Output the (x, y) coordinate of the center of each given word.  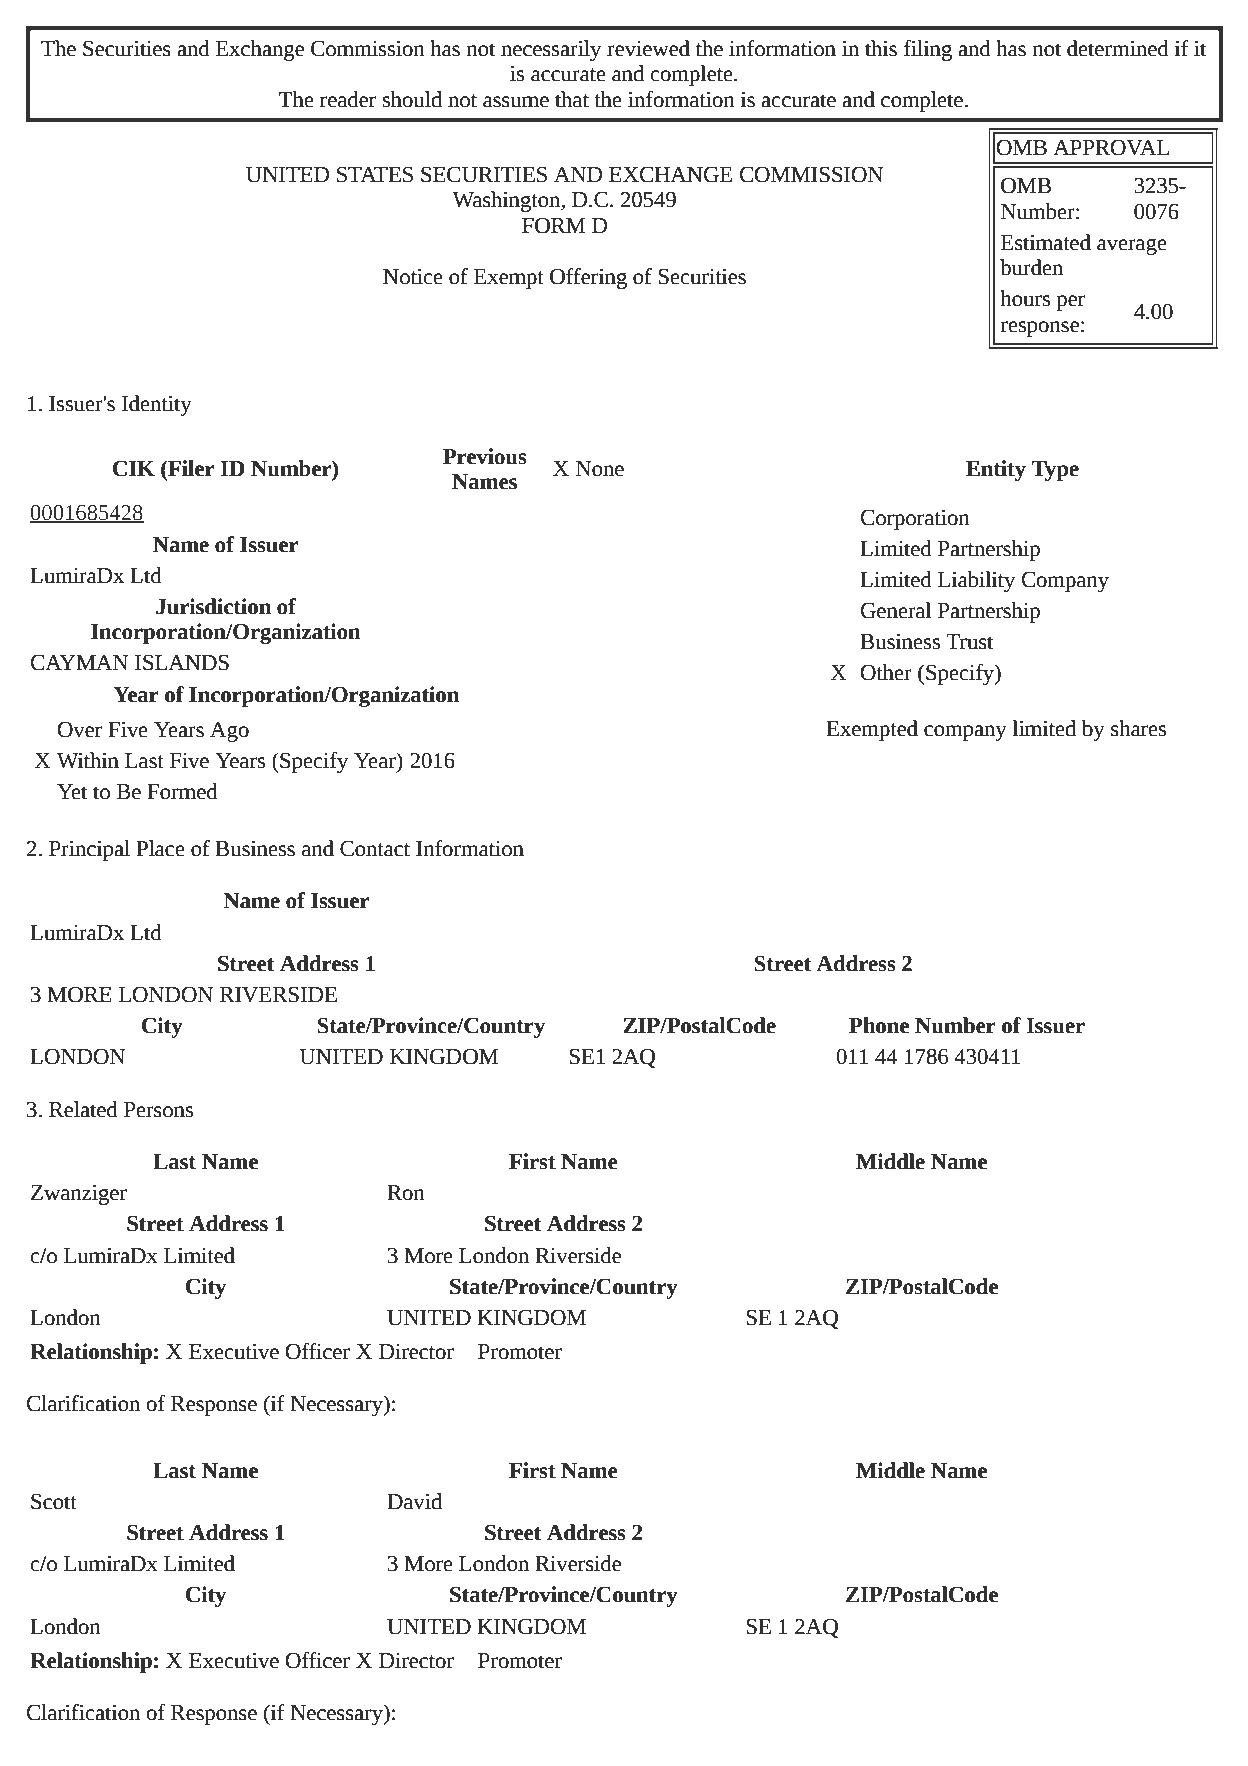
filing (928, 50)
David (414, 1501)
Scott (54, 1501)
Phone (879, 1025)
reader (348, 99)
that (572, 99)
